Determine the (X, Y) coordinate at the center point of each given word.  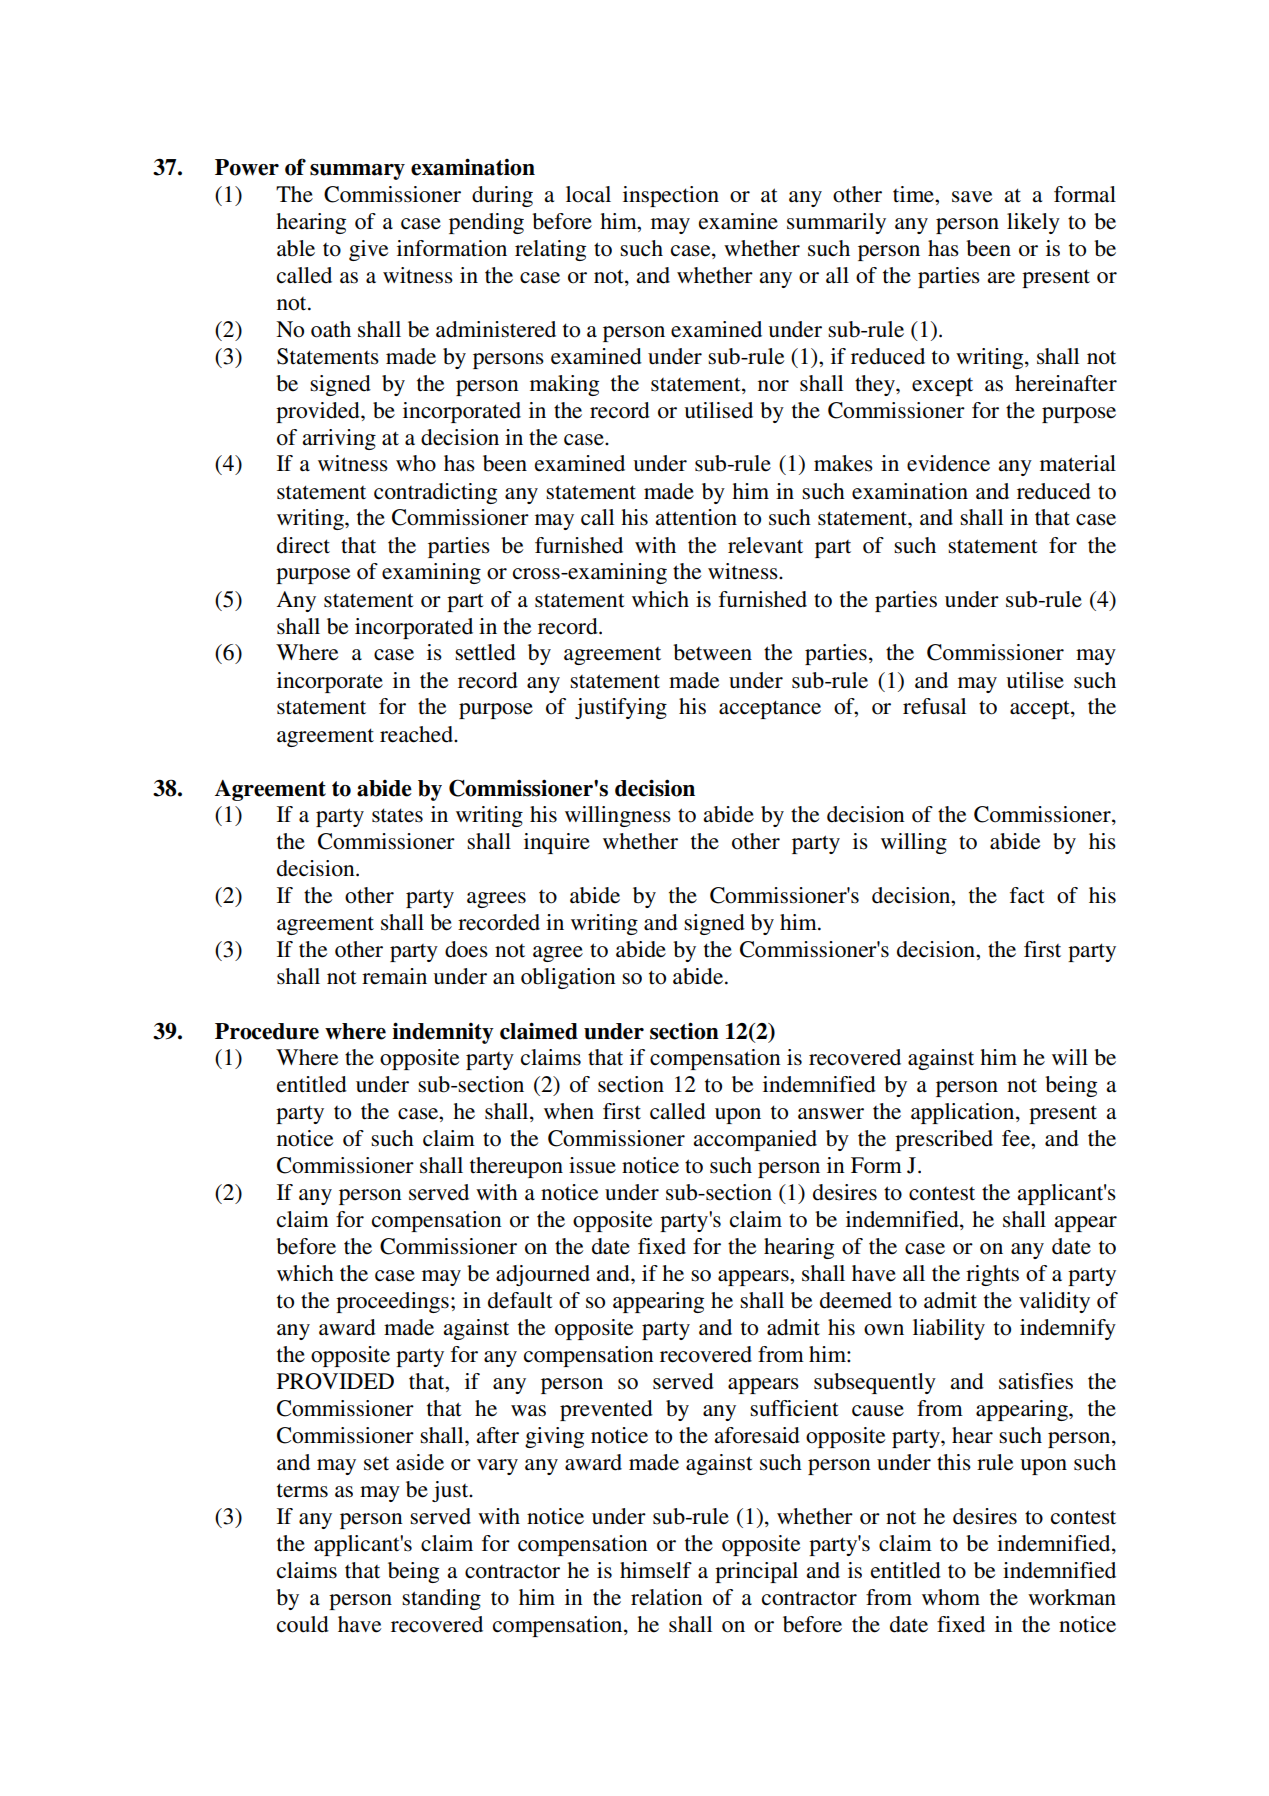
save (972, 197)
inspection (671, 196)
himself (656, 1570)
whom (951, 1597)
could (303, 1624)
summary (357, 172)
